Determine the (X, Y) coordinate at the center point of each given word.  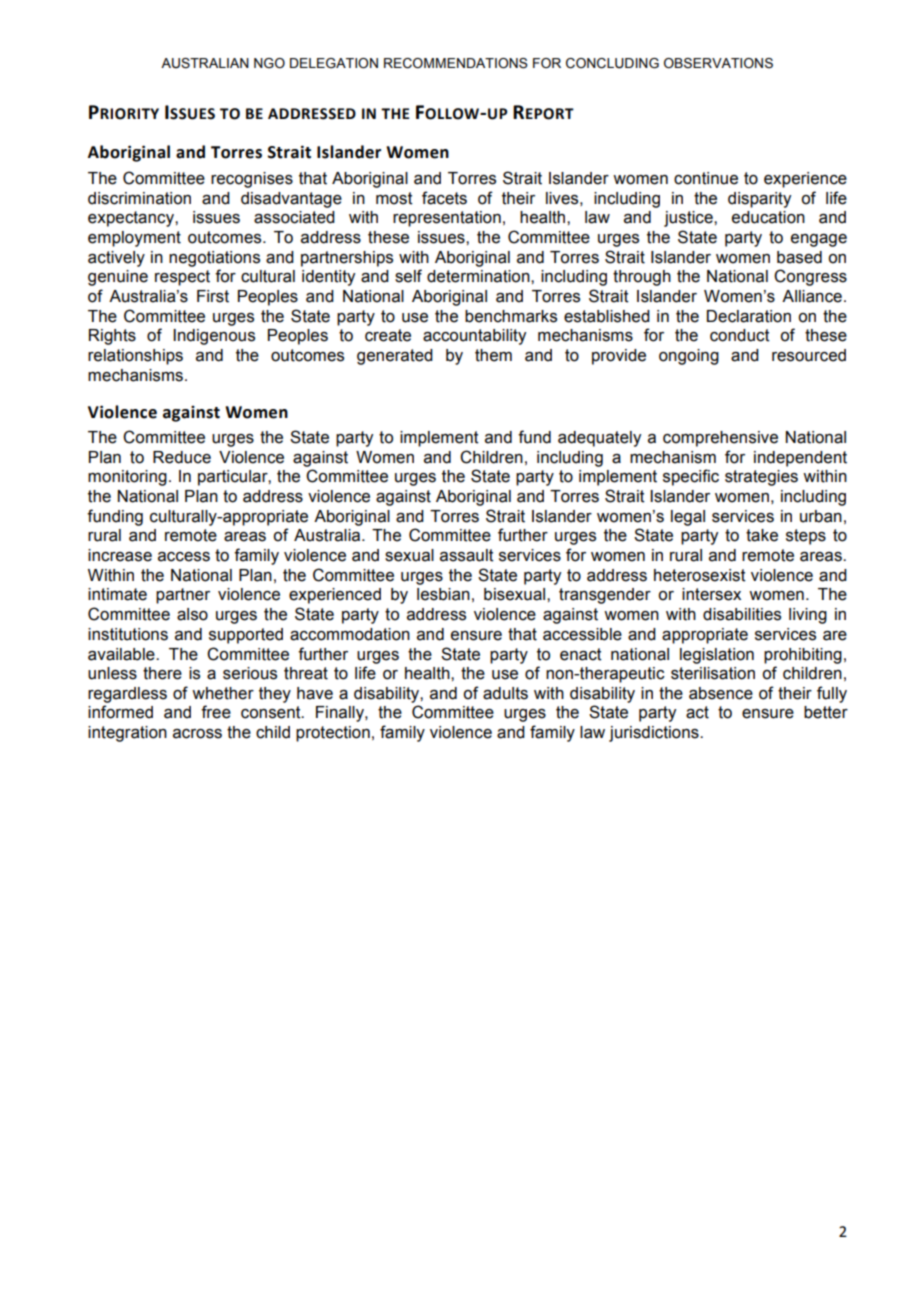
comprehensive (720, 439)
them (493, 355)
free (216, 712)
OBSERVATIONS (718, 63)
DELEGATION (334, 63)
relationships (135, 357)
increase (120, 555)
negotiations (214, 259)
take (762, 535)
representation (447, 219)
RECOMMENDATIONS (456, 63)
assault (467, 555)
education (768, 217)
